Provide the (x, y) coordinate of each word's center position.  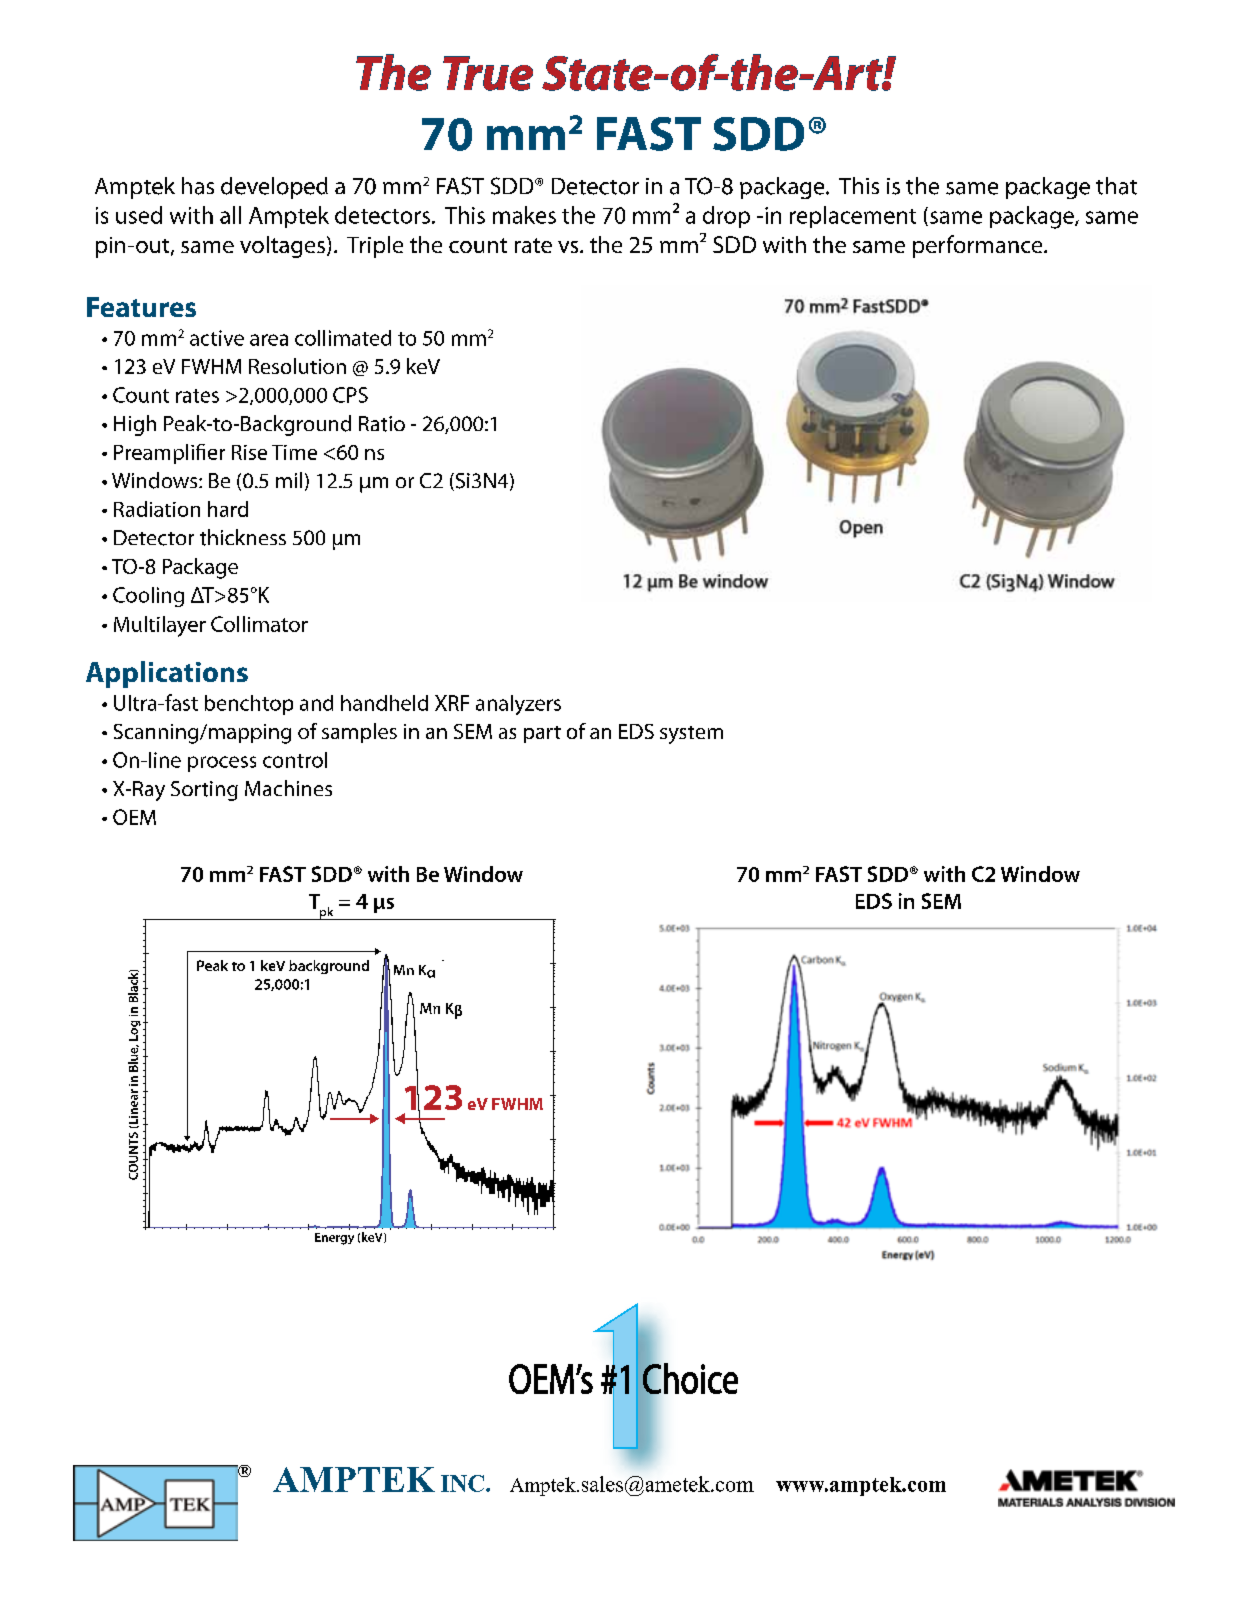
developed (274, 188)
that (1116, 186)
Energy (334, 1239)
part (542, 734)
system (691, 735)
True (488, 73)
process (222, 764)
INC (462, 1483)
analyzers (518, 705)
